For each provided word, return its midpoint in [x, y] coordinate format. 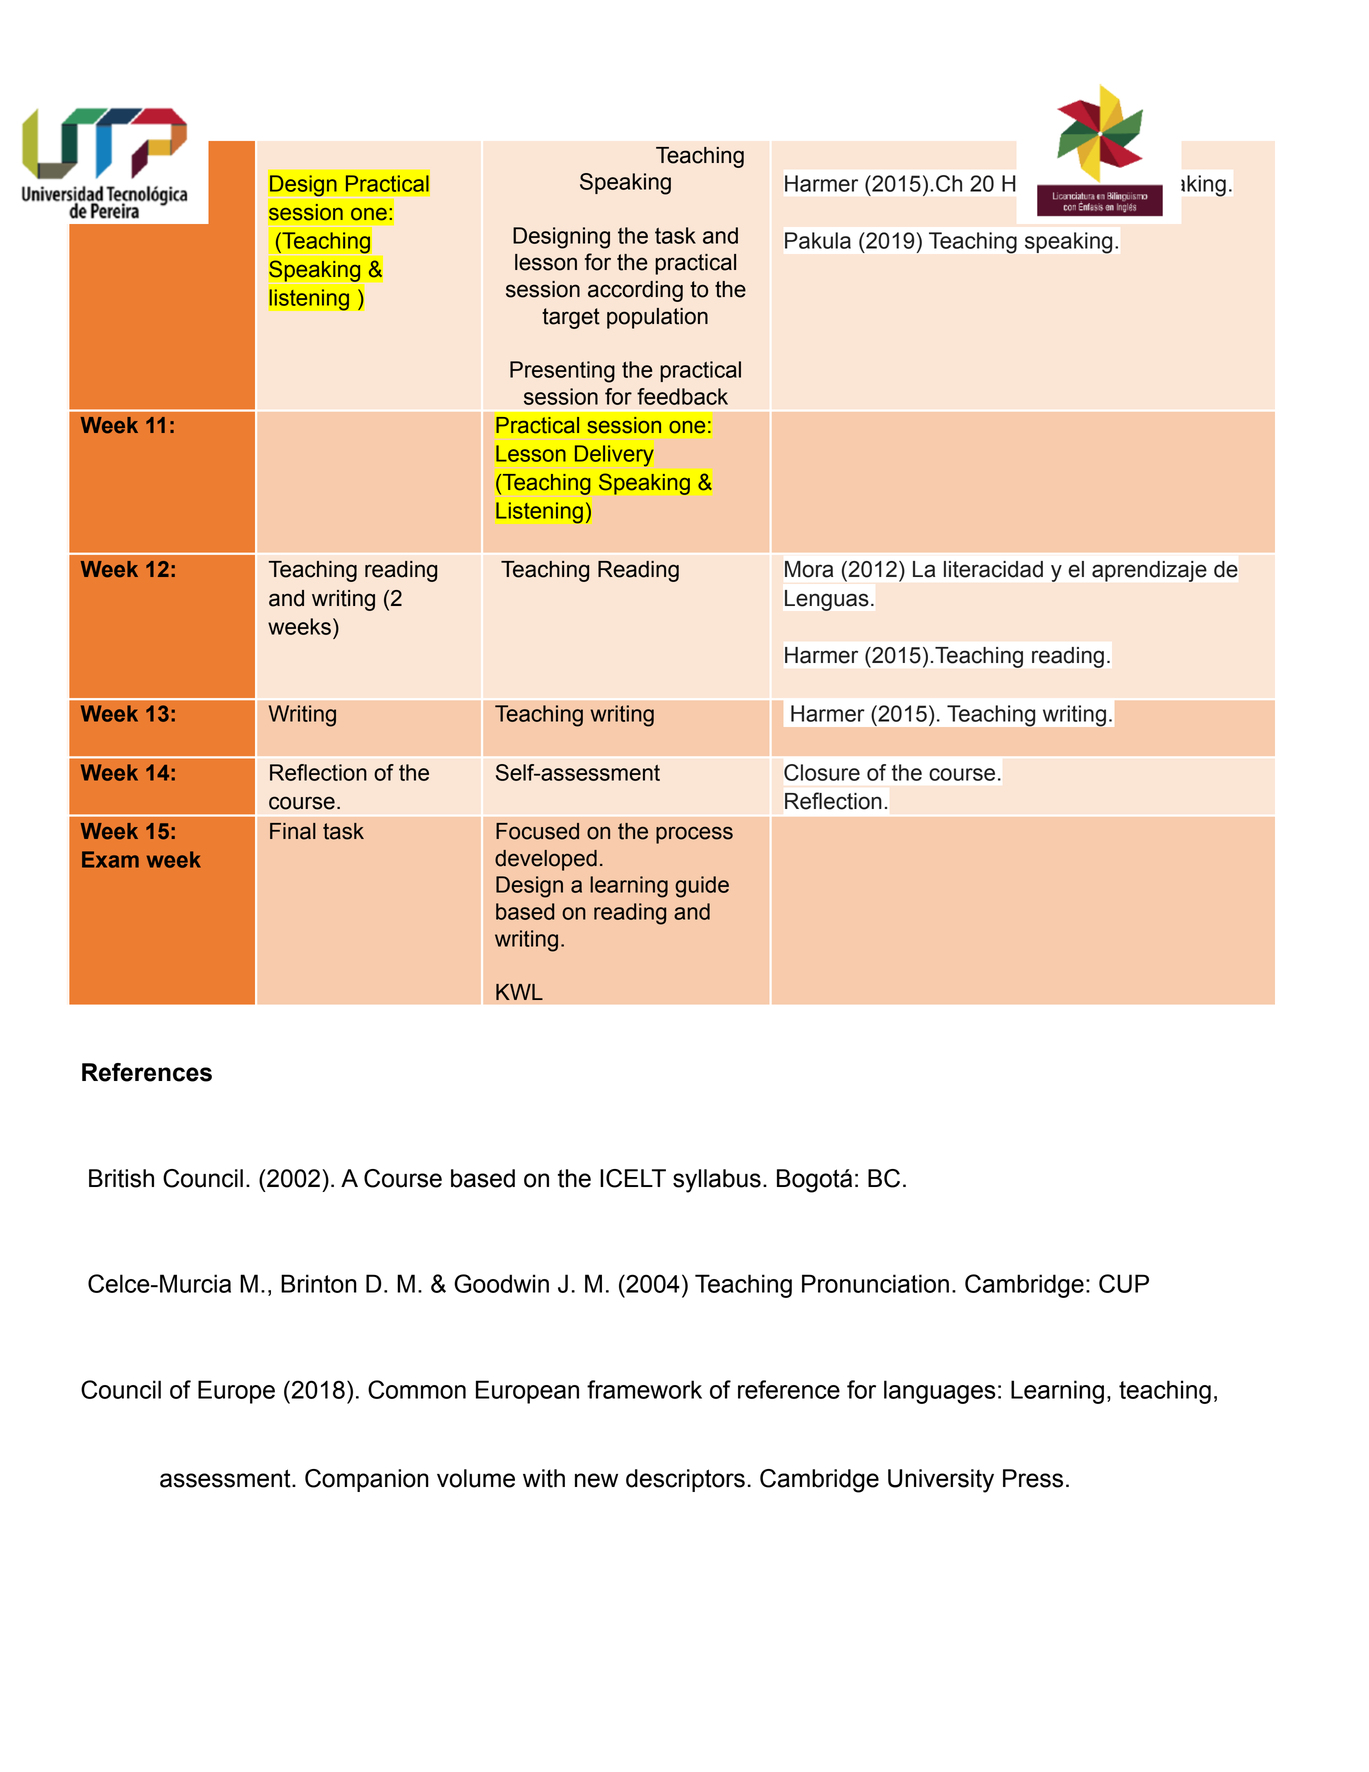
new [596, 1480]
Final [293, 831]
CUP [1124, 1283]
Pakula [818, 240]
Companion [367, 1480]
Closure [822, 772]
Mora [809, 569]
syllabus [717, 1181]
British [121, 1178]
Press [1033, 1478]
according [635, 291]
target [571, 318]
